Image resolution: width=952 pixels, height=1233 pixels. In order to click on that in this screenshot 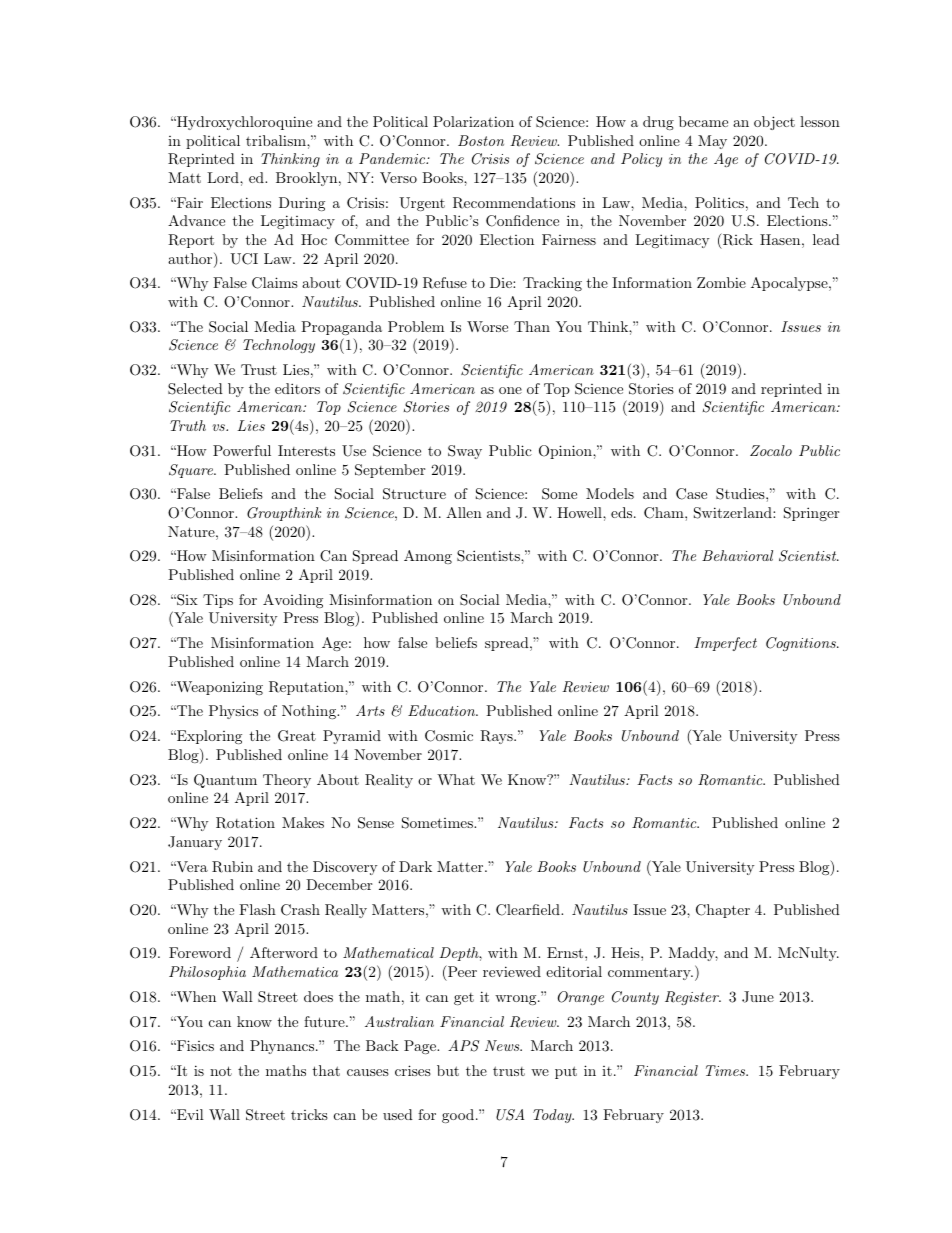, I will do `click(326, 1070)`.
